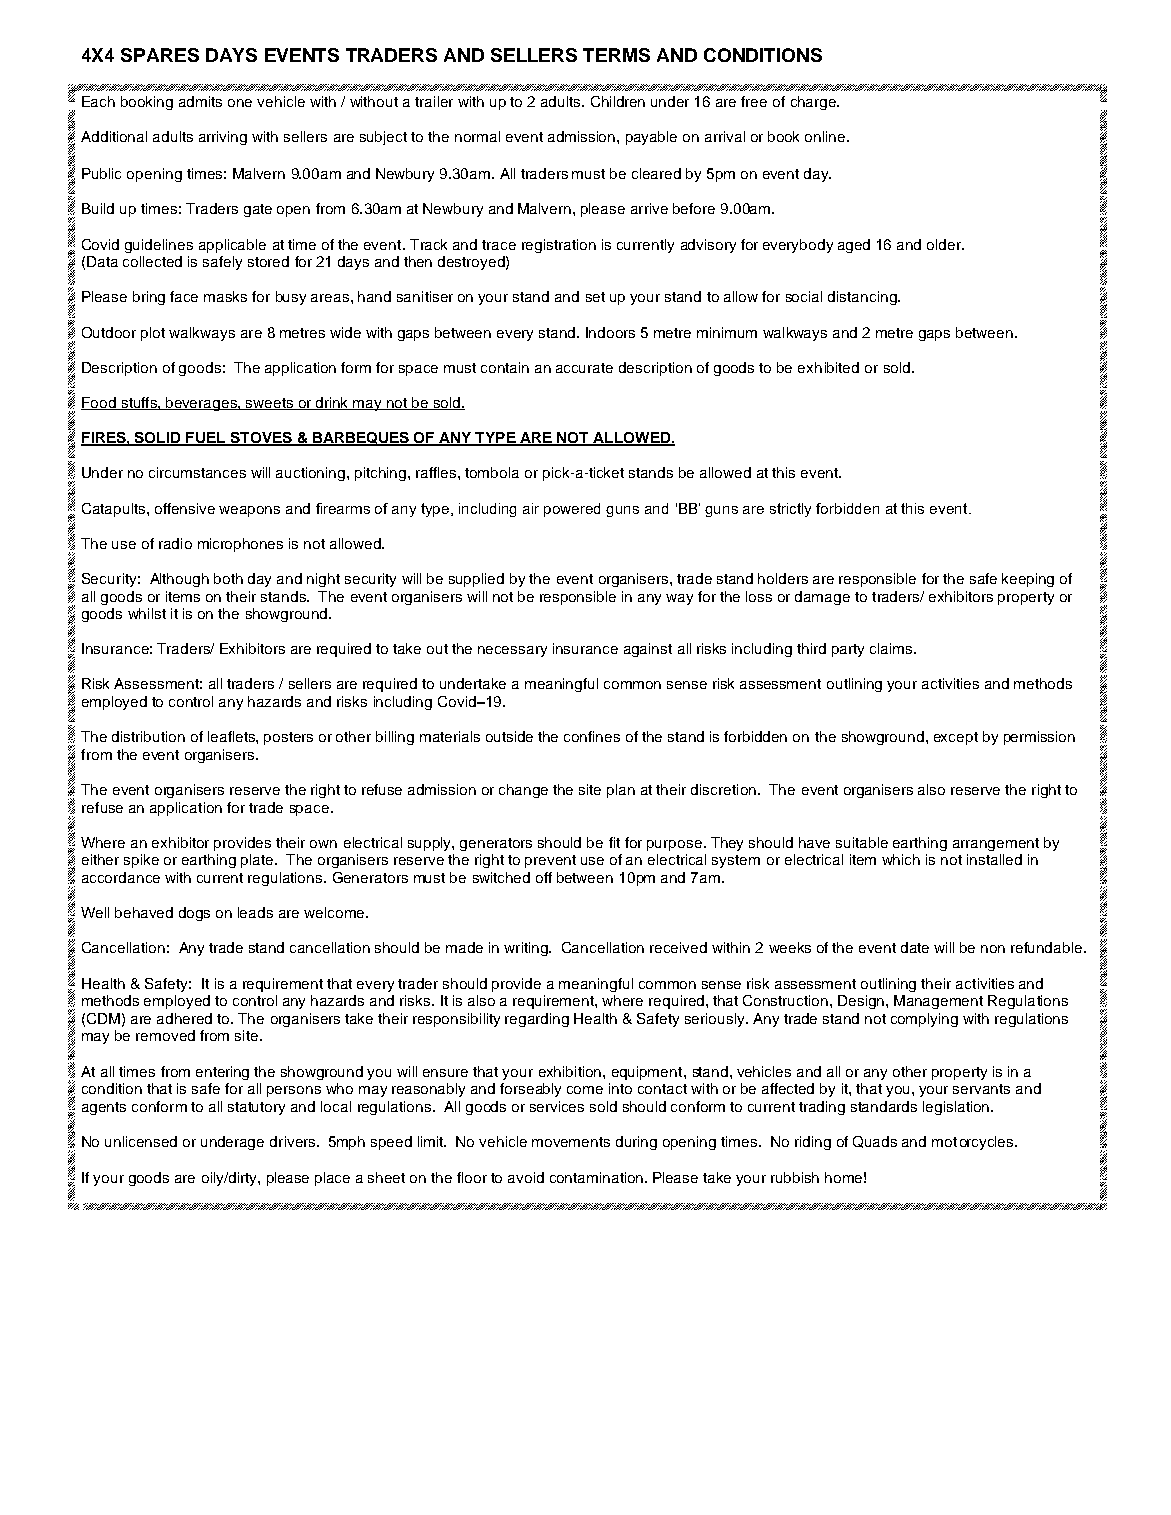 The width and height of the document is (1171, 1515). Describe the element at coordinates (141, 1141) in the document. I see `unlicensed` at that location.
